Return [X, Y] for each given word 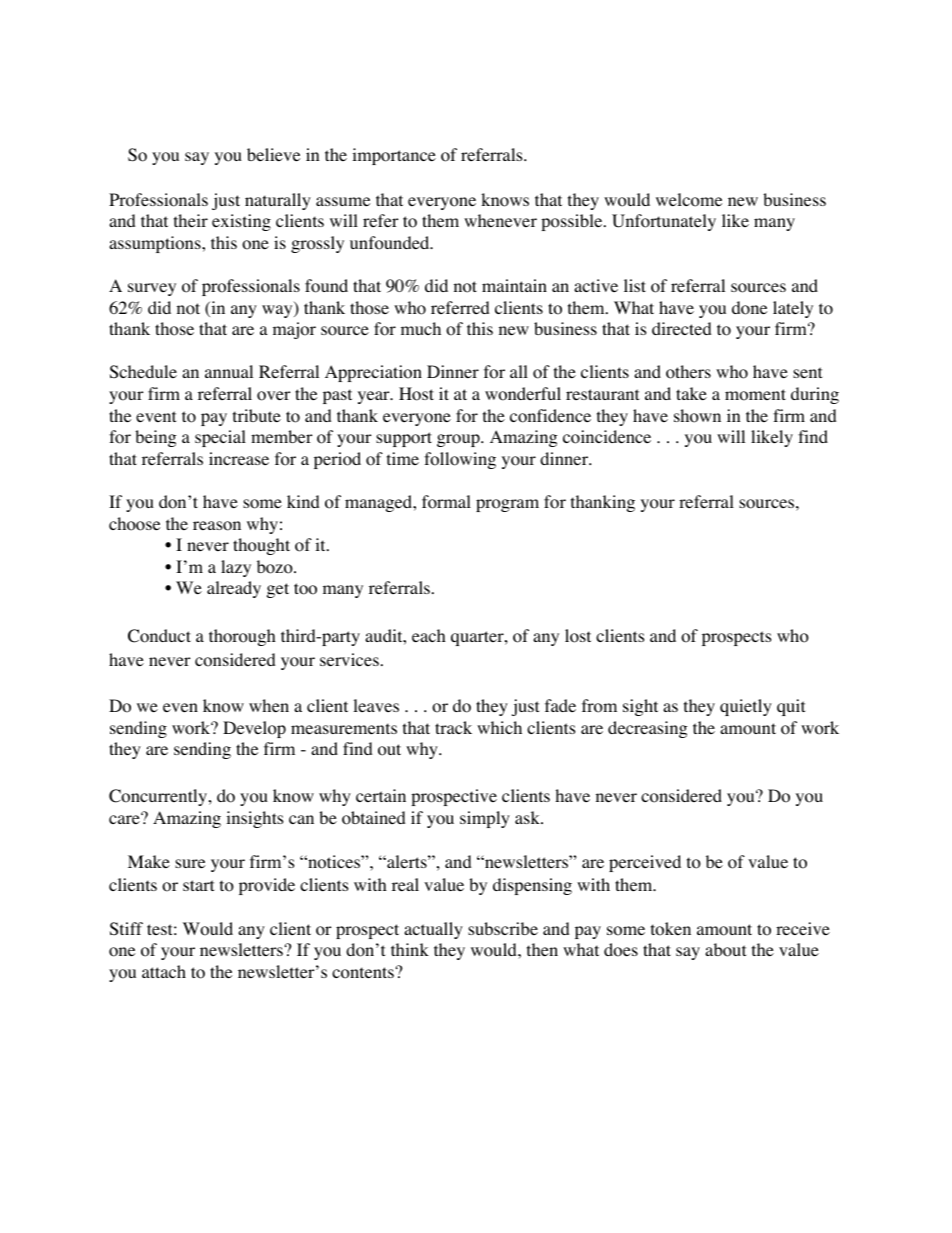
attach [164, 971]
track [453, 727]
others [688, 372]
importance [394, 156]
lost [578, 636]
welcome [689, 200]
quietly [746, 707]
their [191, 220]
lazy [236, 568]
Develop [254, 729]
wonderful [523, 394]
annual [229, 371]
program [507, 505]
